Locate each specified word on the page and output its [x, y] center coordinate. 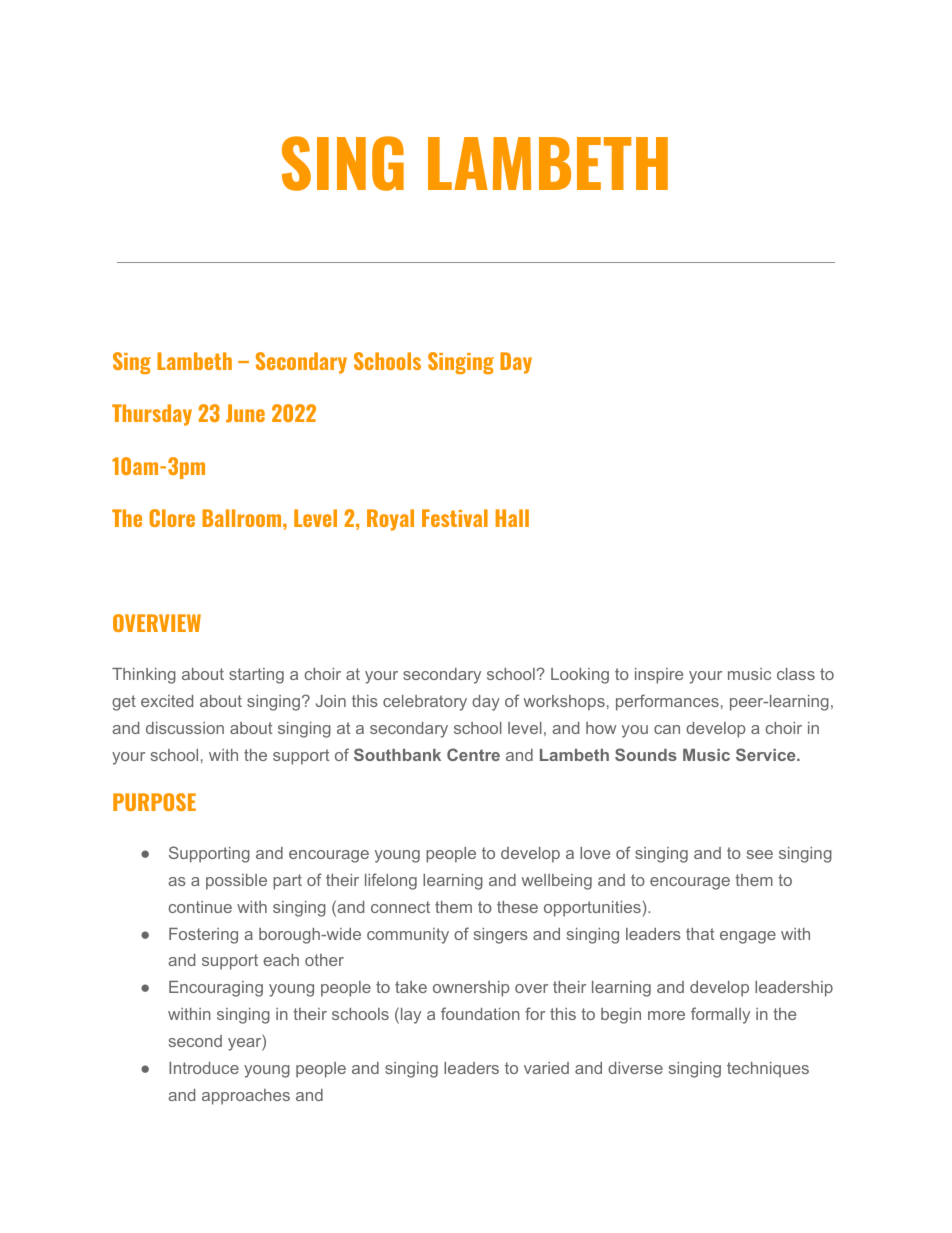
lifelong [391, 881]
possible [236, 882]
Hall [512, 518]
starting [256, 676]
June [245, 413]
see [760, 854]
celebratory [425, 703]
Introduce [204, 1068]
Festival [455, 518]
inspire [659, 676]
